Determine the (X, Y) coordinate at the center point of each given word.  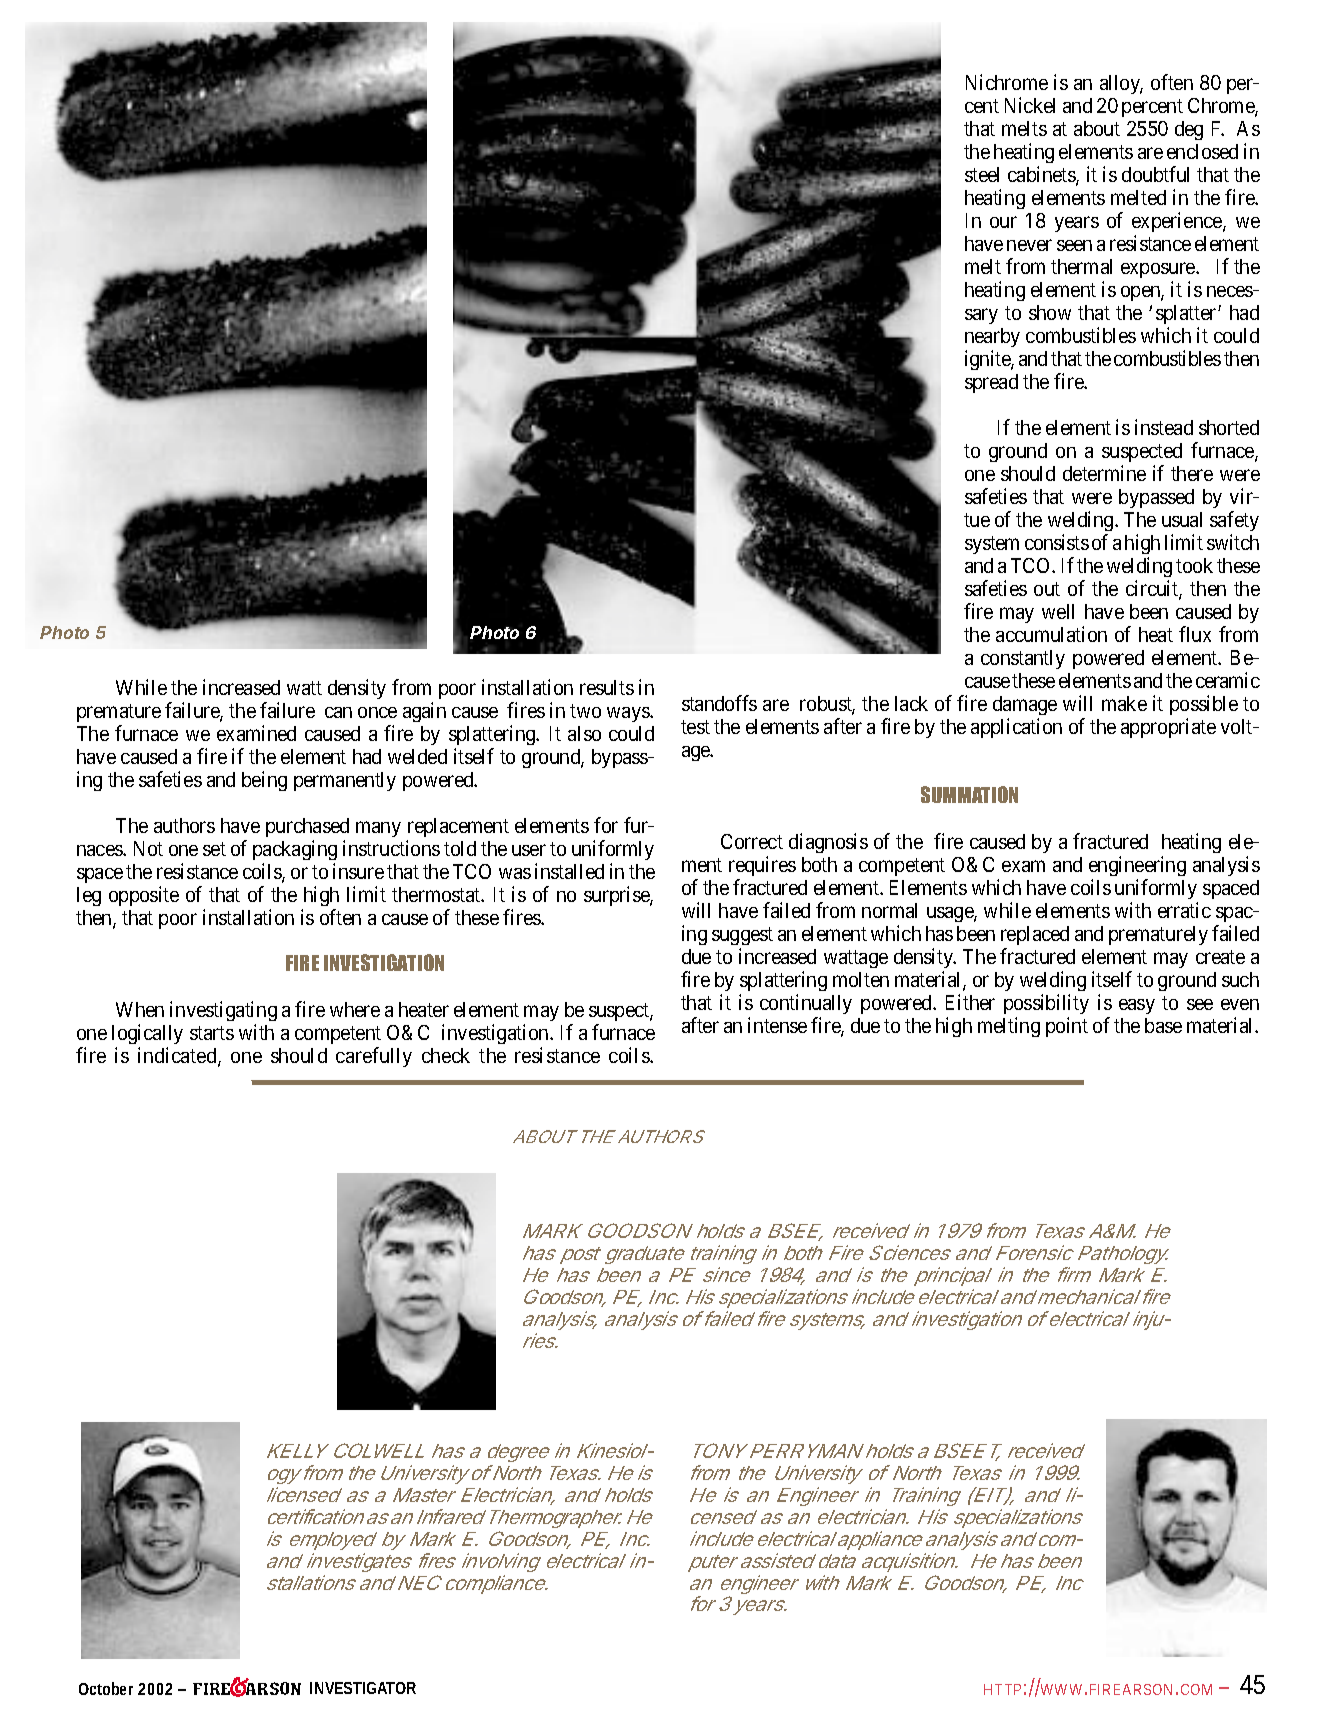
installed (569, 871)
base (1163, 1025)
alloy (1121, 84)
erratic (1184, 910)
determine (1104, 473)
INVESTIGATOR (363, 1688)
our (1003, 222)
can (338, 712)
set (214, 849)
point (1067, 1027)
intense (777, 1025)
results (607, 687)
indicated (178, 1056)
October (109, 1688)
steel (982, 174)
